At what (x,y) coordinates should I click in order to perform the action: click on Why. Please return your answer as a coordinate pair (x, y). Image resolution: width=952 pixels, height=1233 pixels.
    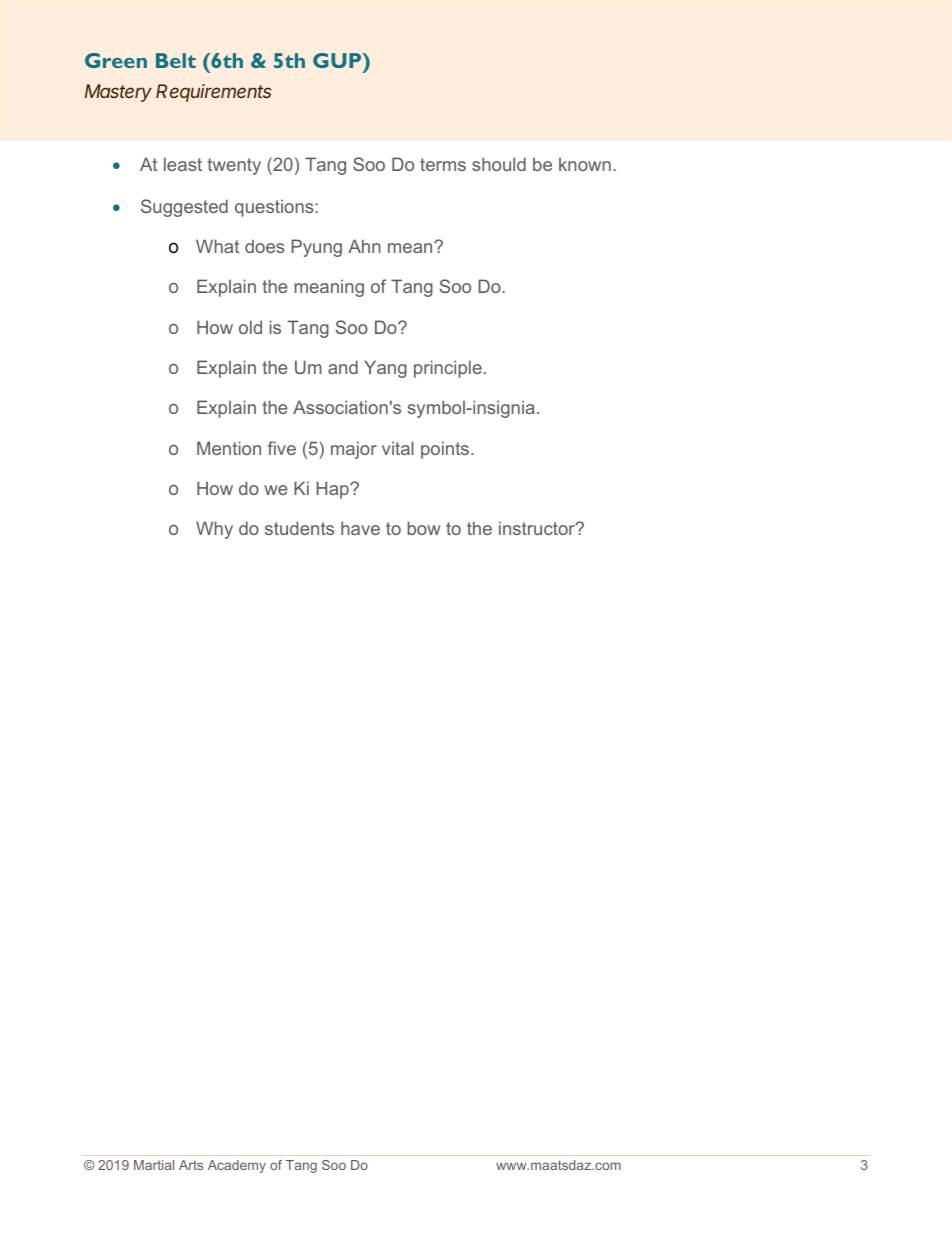
    Looking at the image, I should click on (214, 530).
